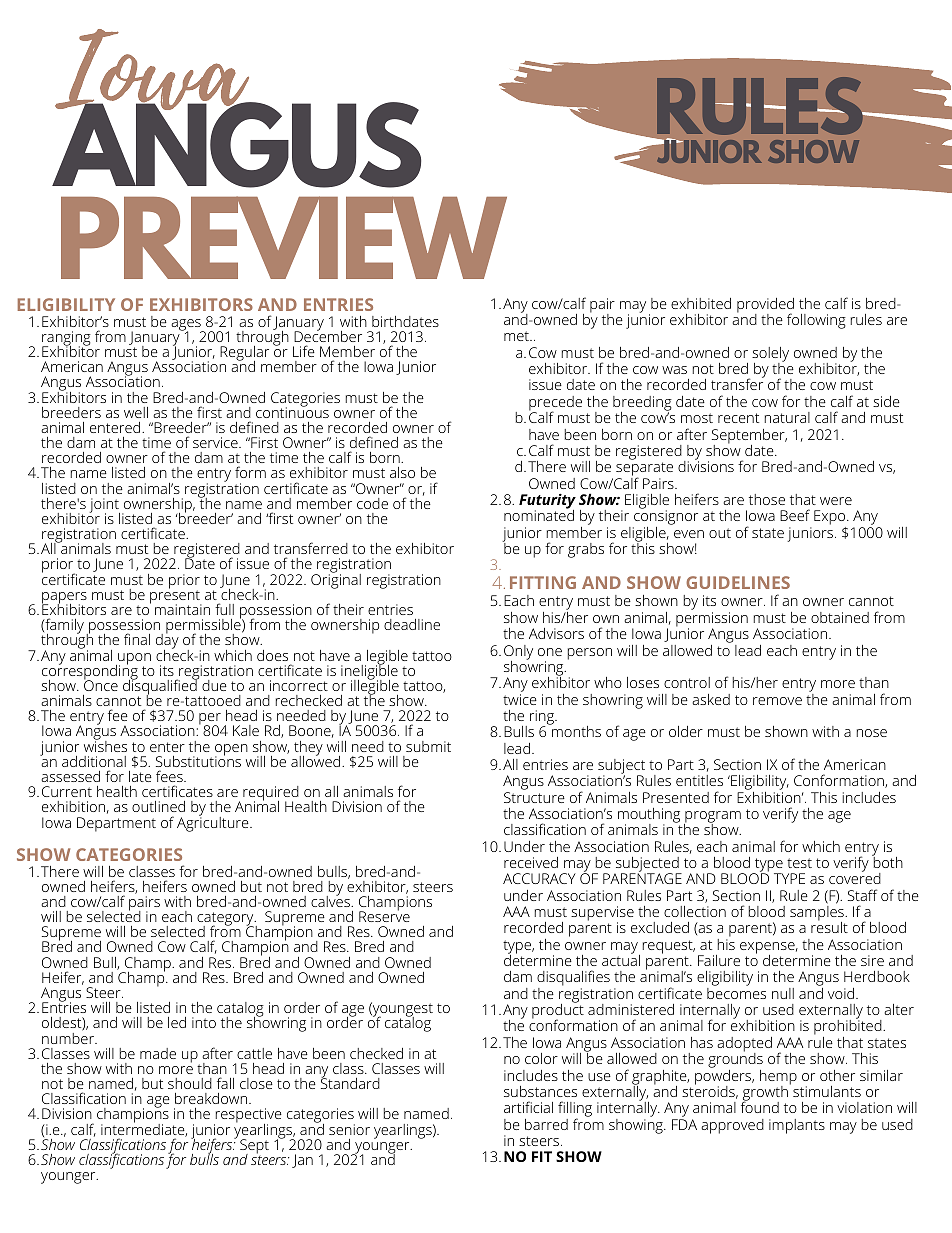 This screenshot has width=952, height=1233. What do you see at coordinates (517, 336) in the screenshot?
I see `met` at bounding box center [517, 336].
